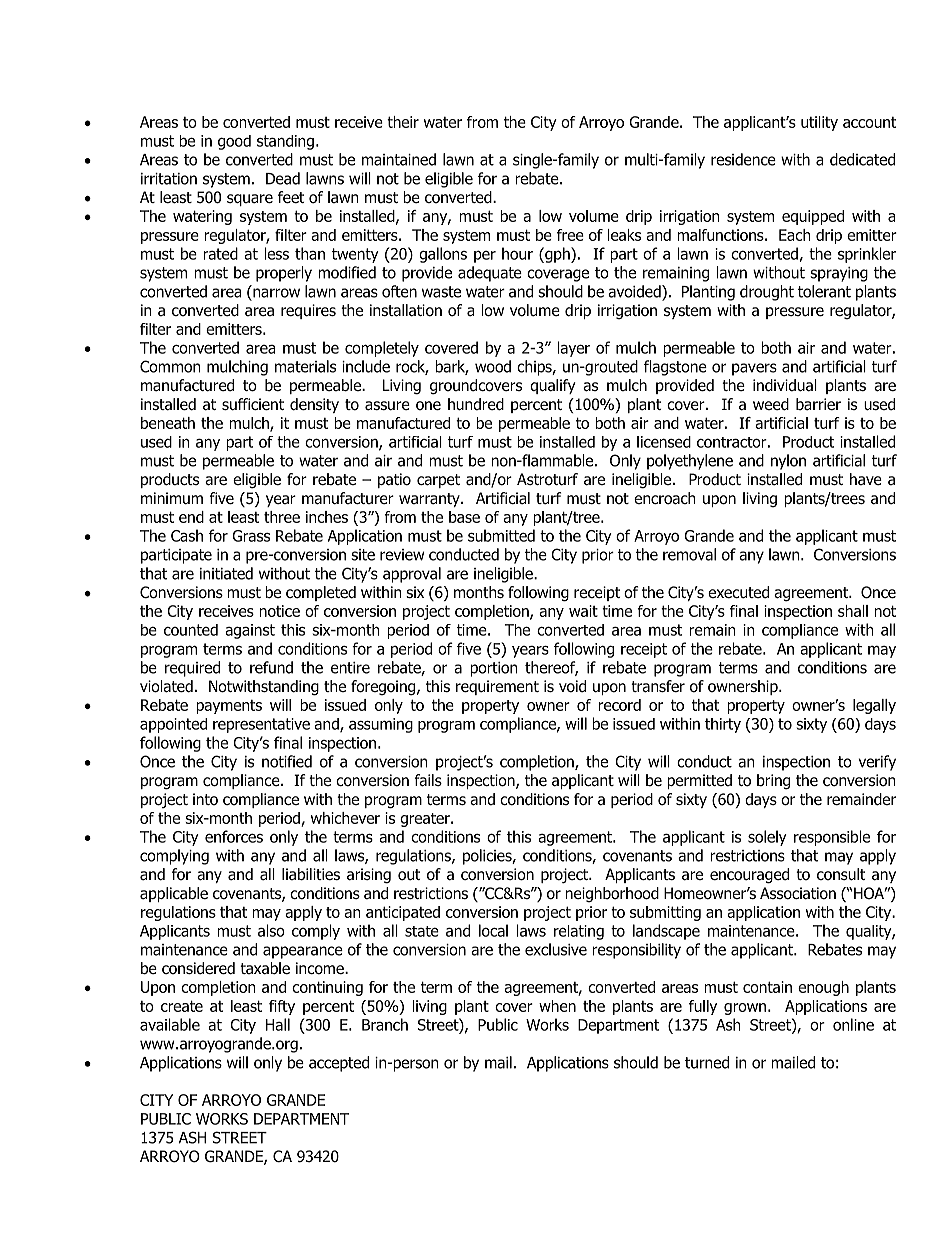  Describe the element at coordinates (788, 462) in the image. I see `nylon` at that location.
